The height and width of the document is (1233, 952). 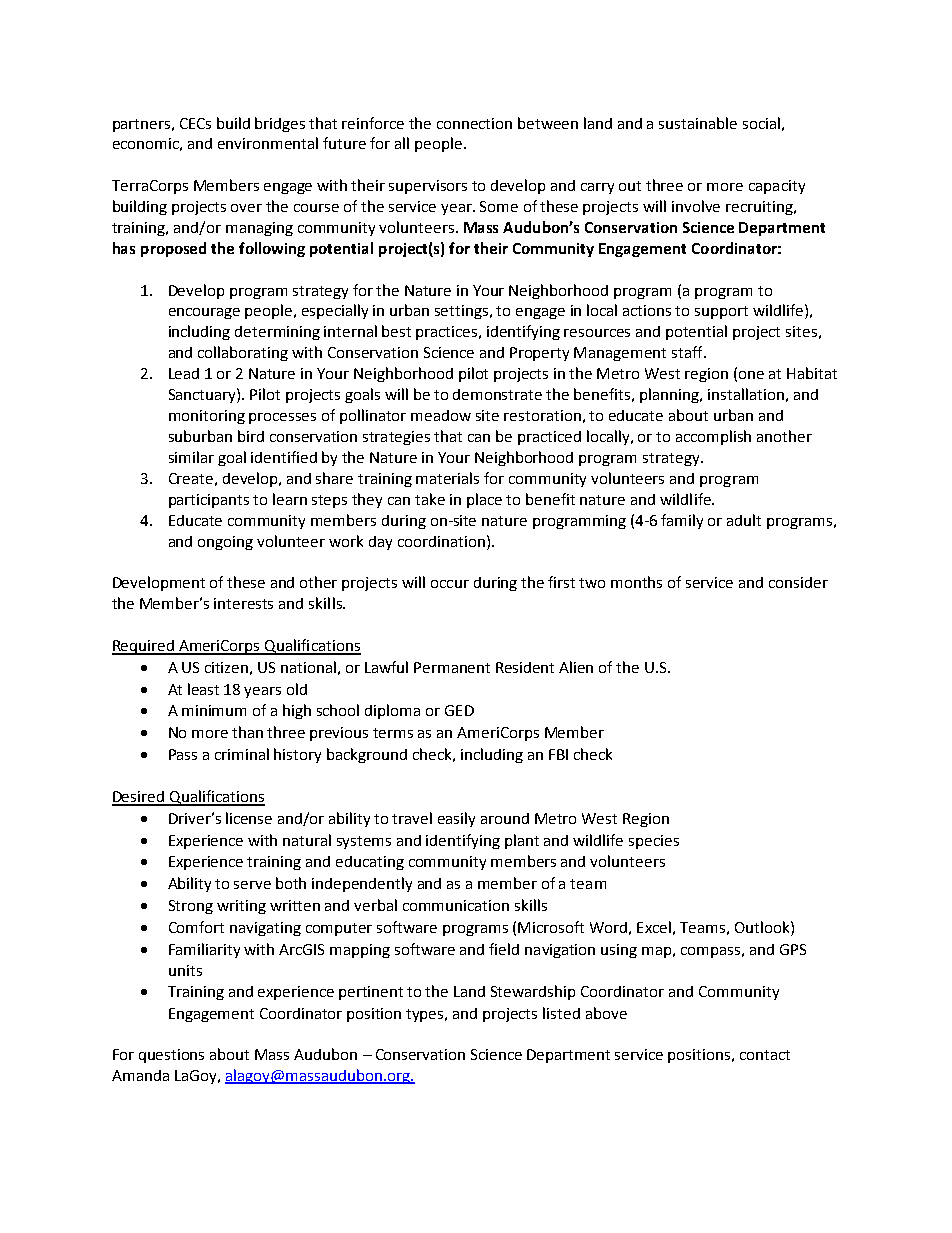 What do you see at coordinates (171, 1056) in the document?
I see `questions` at bounding box center [171, 1056].
